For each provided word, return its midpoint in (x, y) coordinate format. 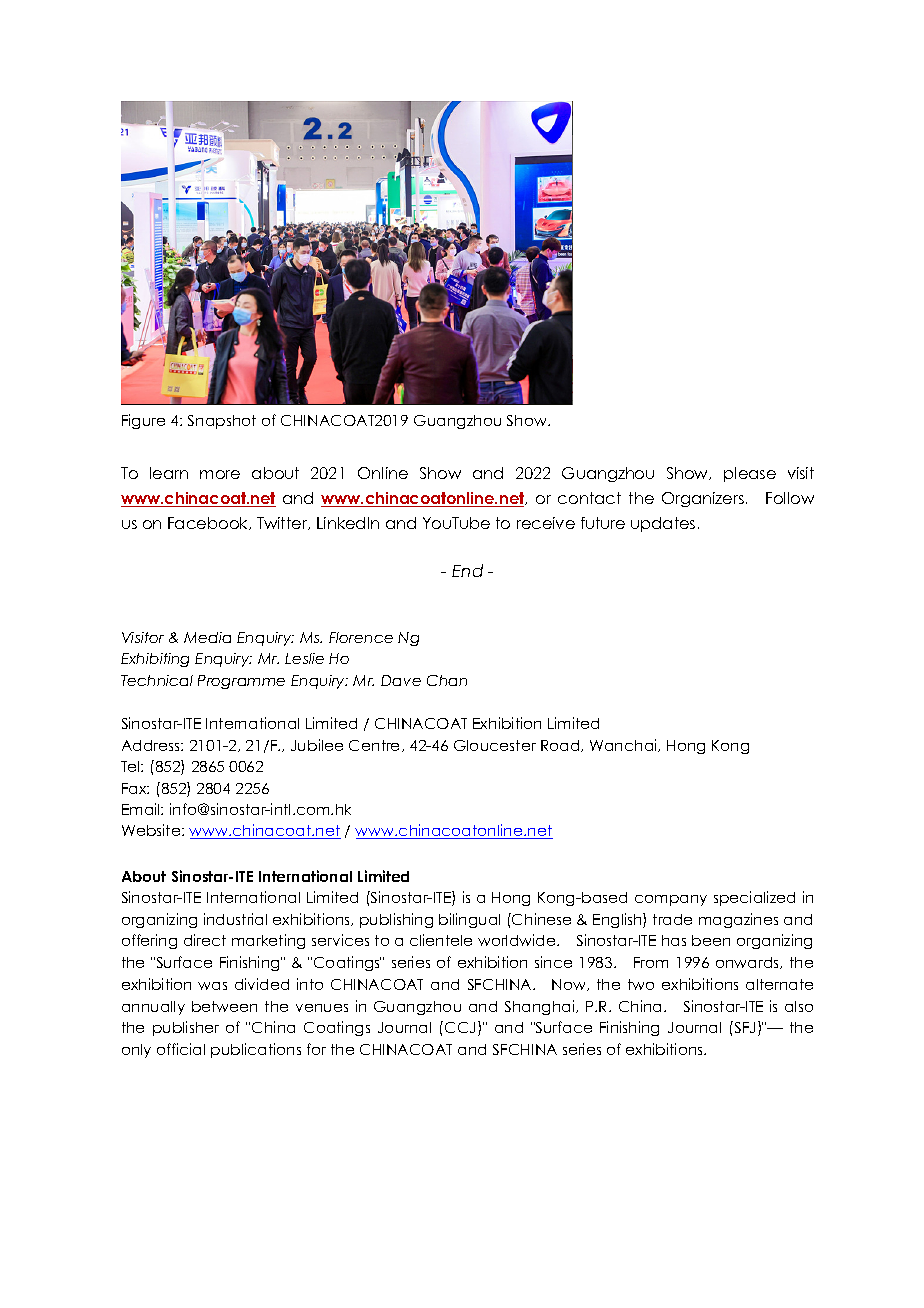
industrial (235, 919)
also (799, 1006)
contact (589, 498)
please (750, 474)
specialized (754, 898)
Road (561, 746)
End (467, 570)
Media (207, 637)
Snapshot (222, 422)
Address (152, 745)
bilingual (469, 920)
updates (663, 524)
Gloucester (495, 745)
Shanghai (541, 1007)
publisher (186, 1028)
